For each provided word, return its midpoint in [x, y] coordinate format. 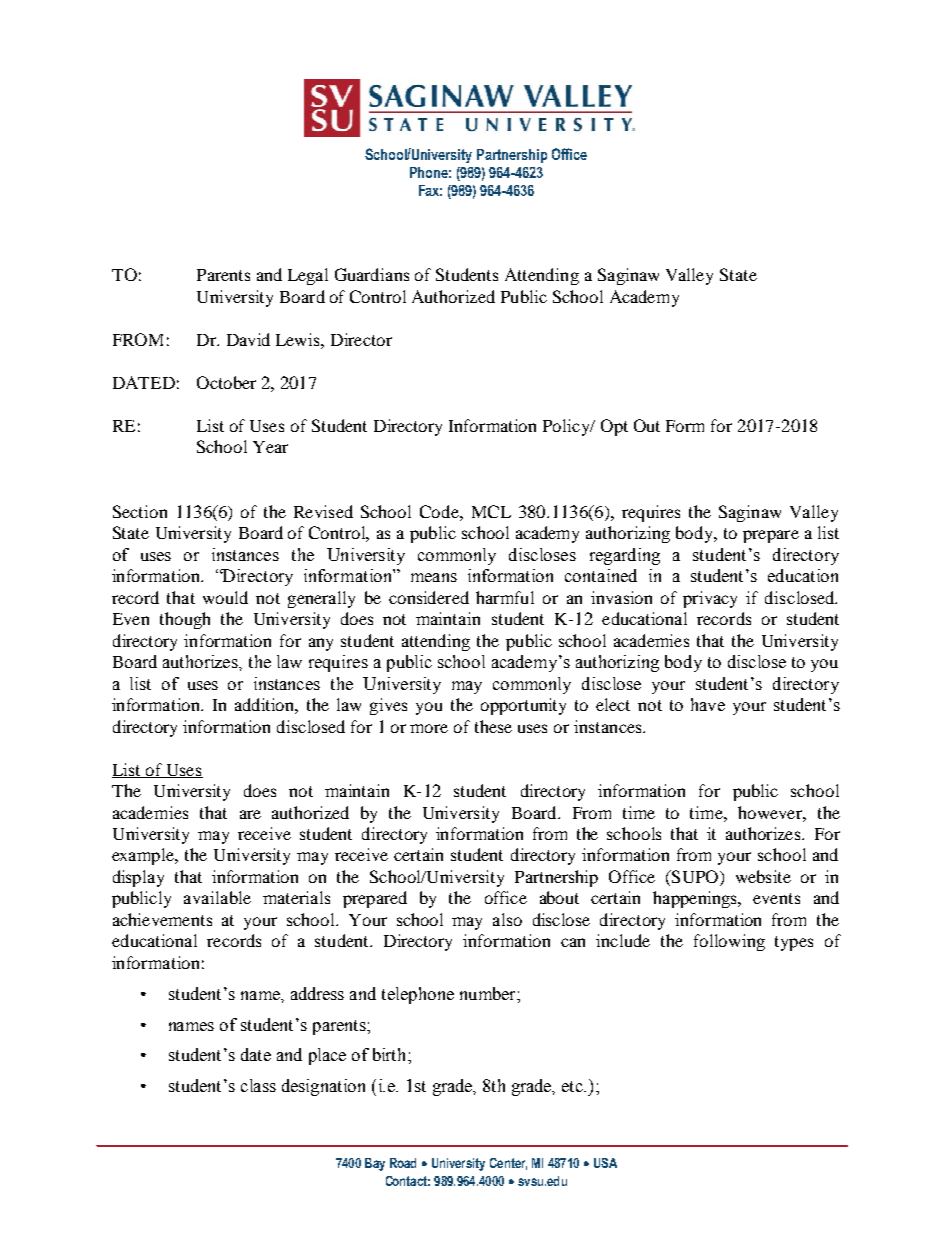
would [225, 597]
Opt [614, 427]
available [217, 897]
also [507, 919]
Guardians [372, 274]
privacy [710, 599]
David [248, 339]
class [258, 1085]
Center [508, 1164]
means [434, 577]
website [763, 876]
